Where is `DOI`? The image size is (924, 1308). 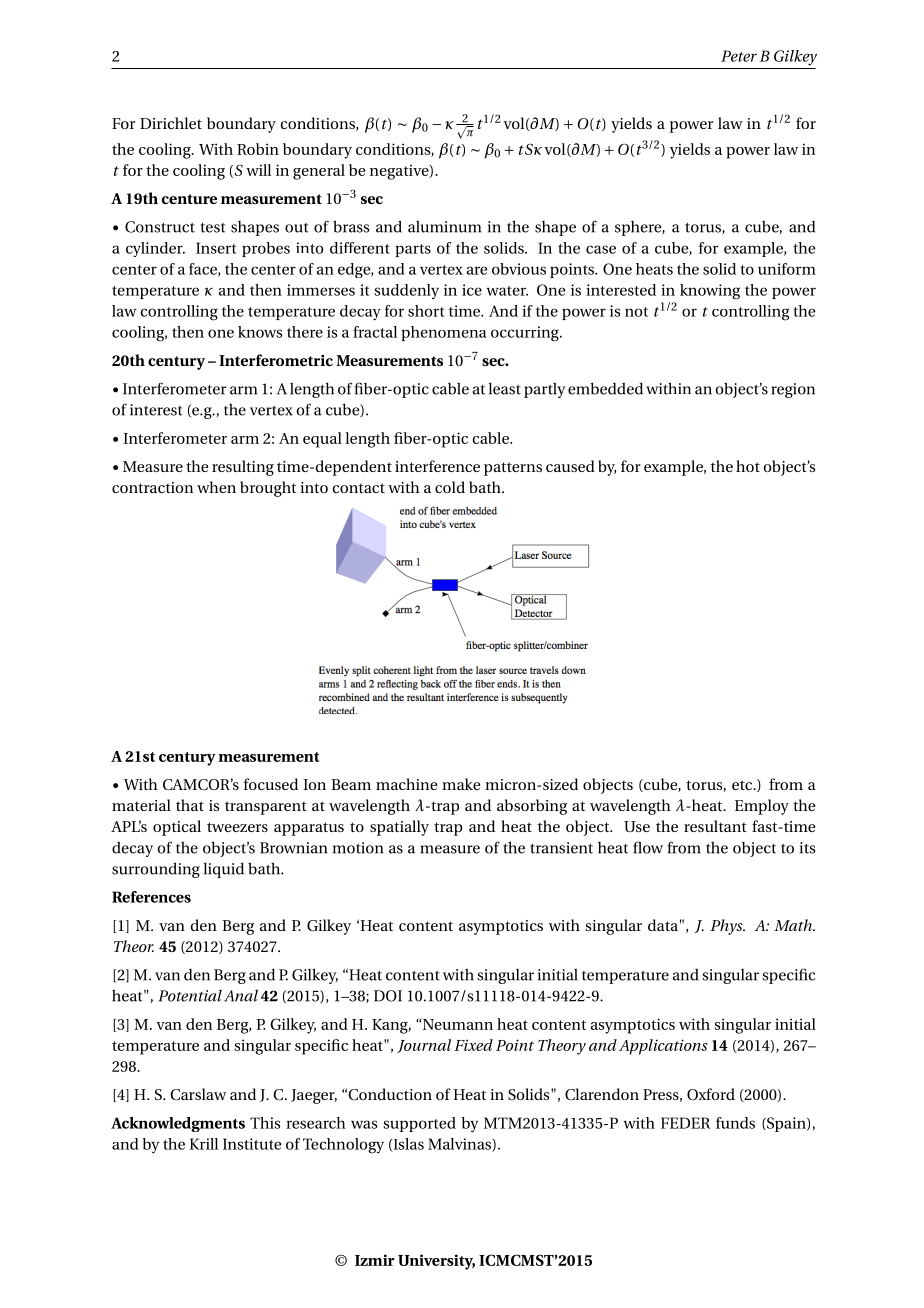
DOI is located at coordinates (388, 996).
